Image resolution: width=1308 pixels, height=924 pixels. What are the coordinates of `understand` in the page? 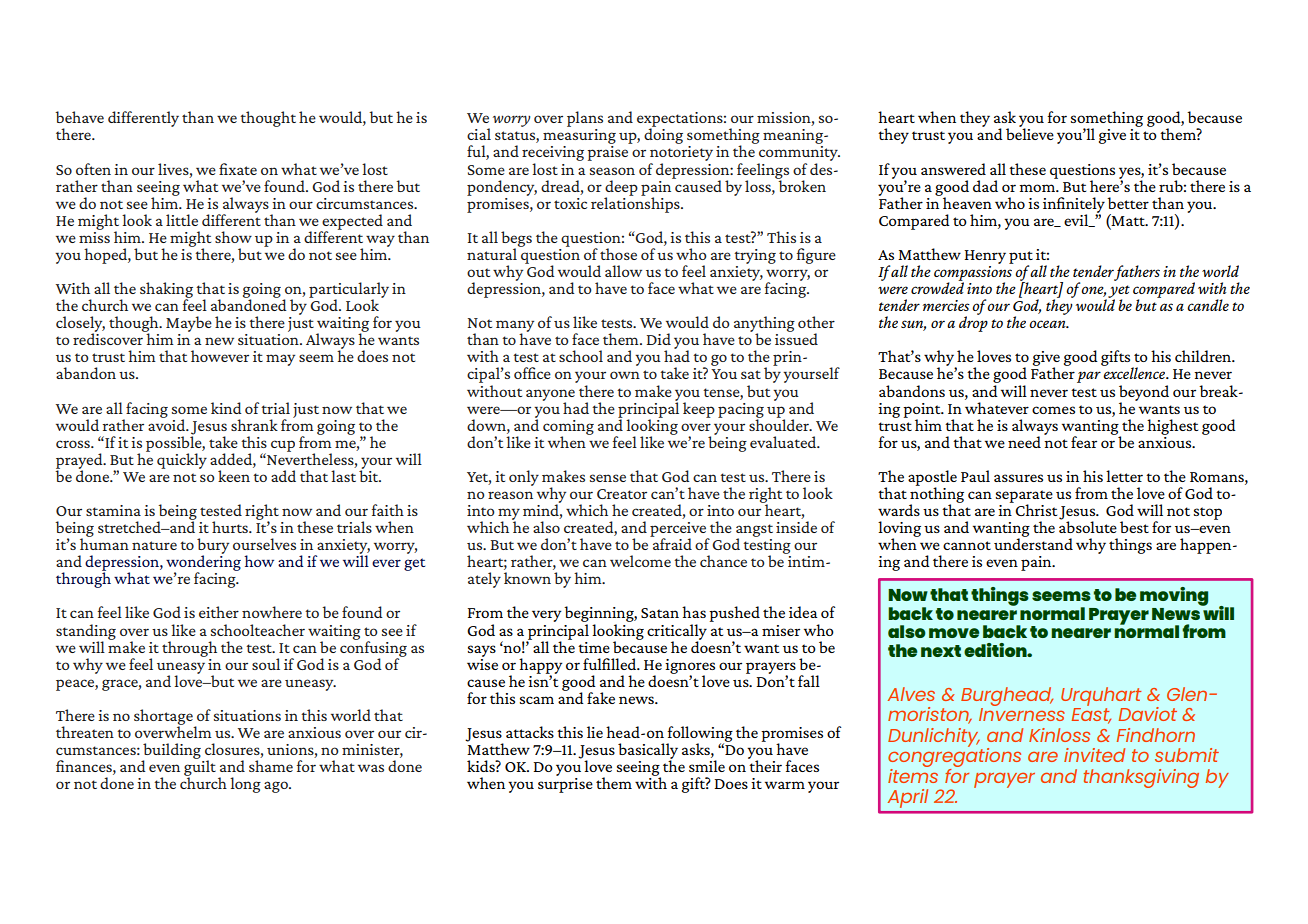 It's located at (1033, 543).
